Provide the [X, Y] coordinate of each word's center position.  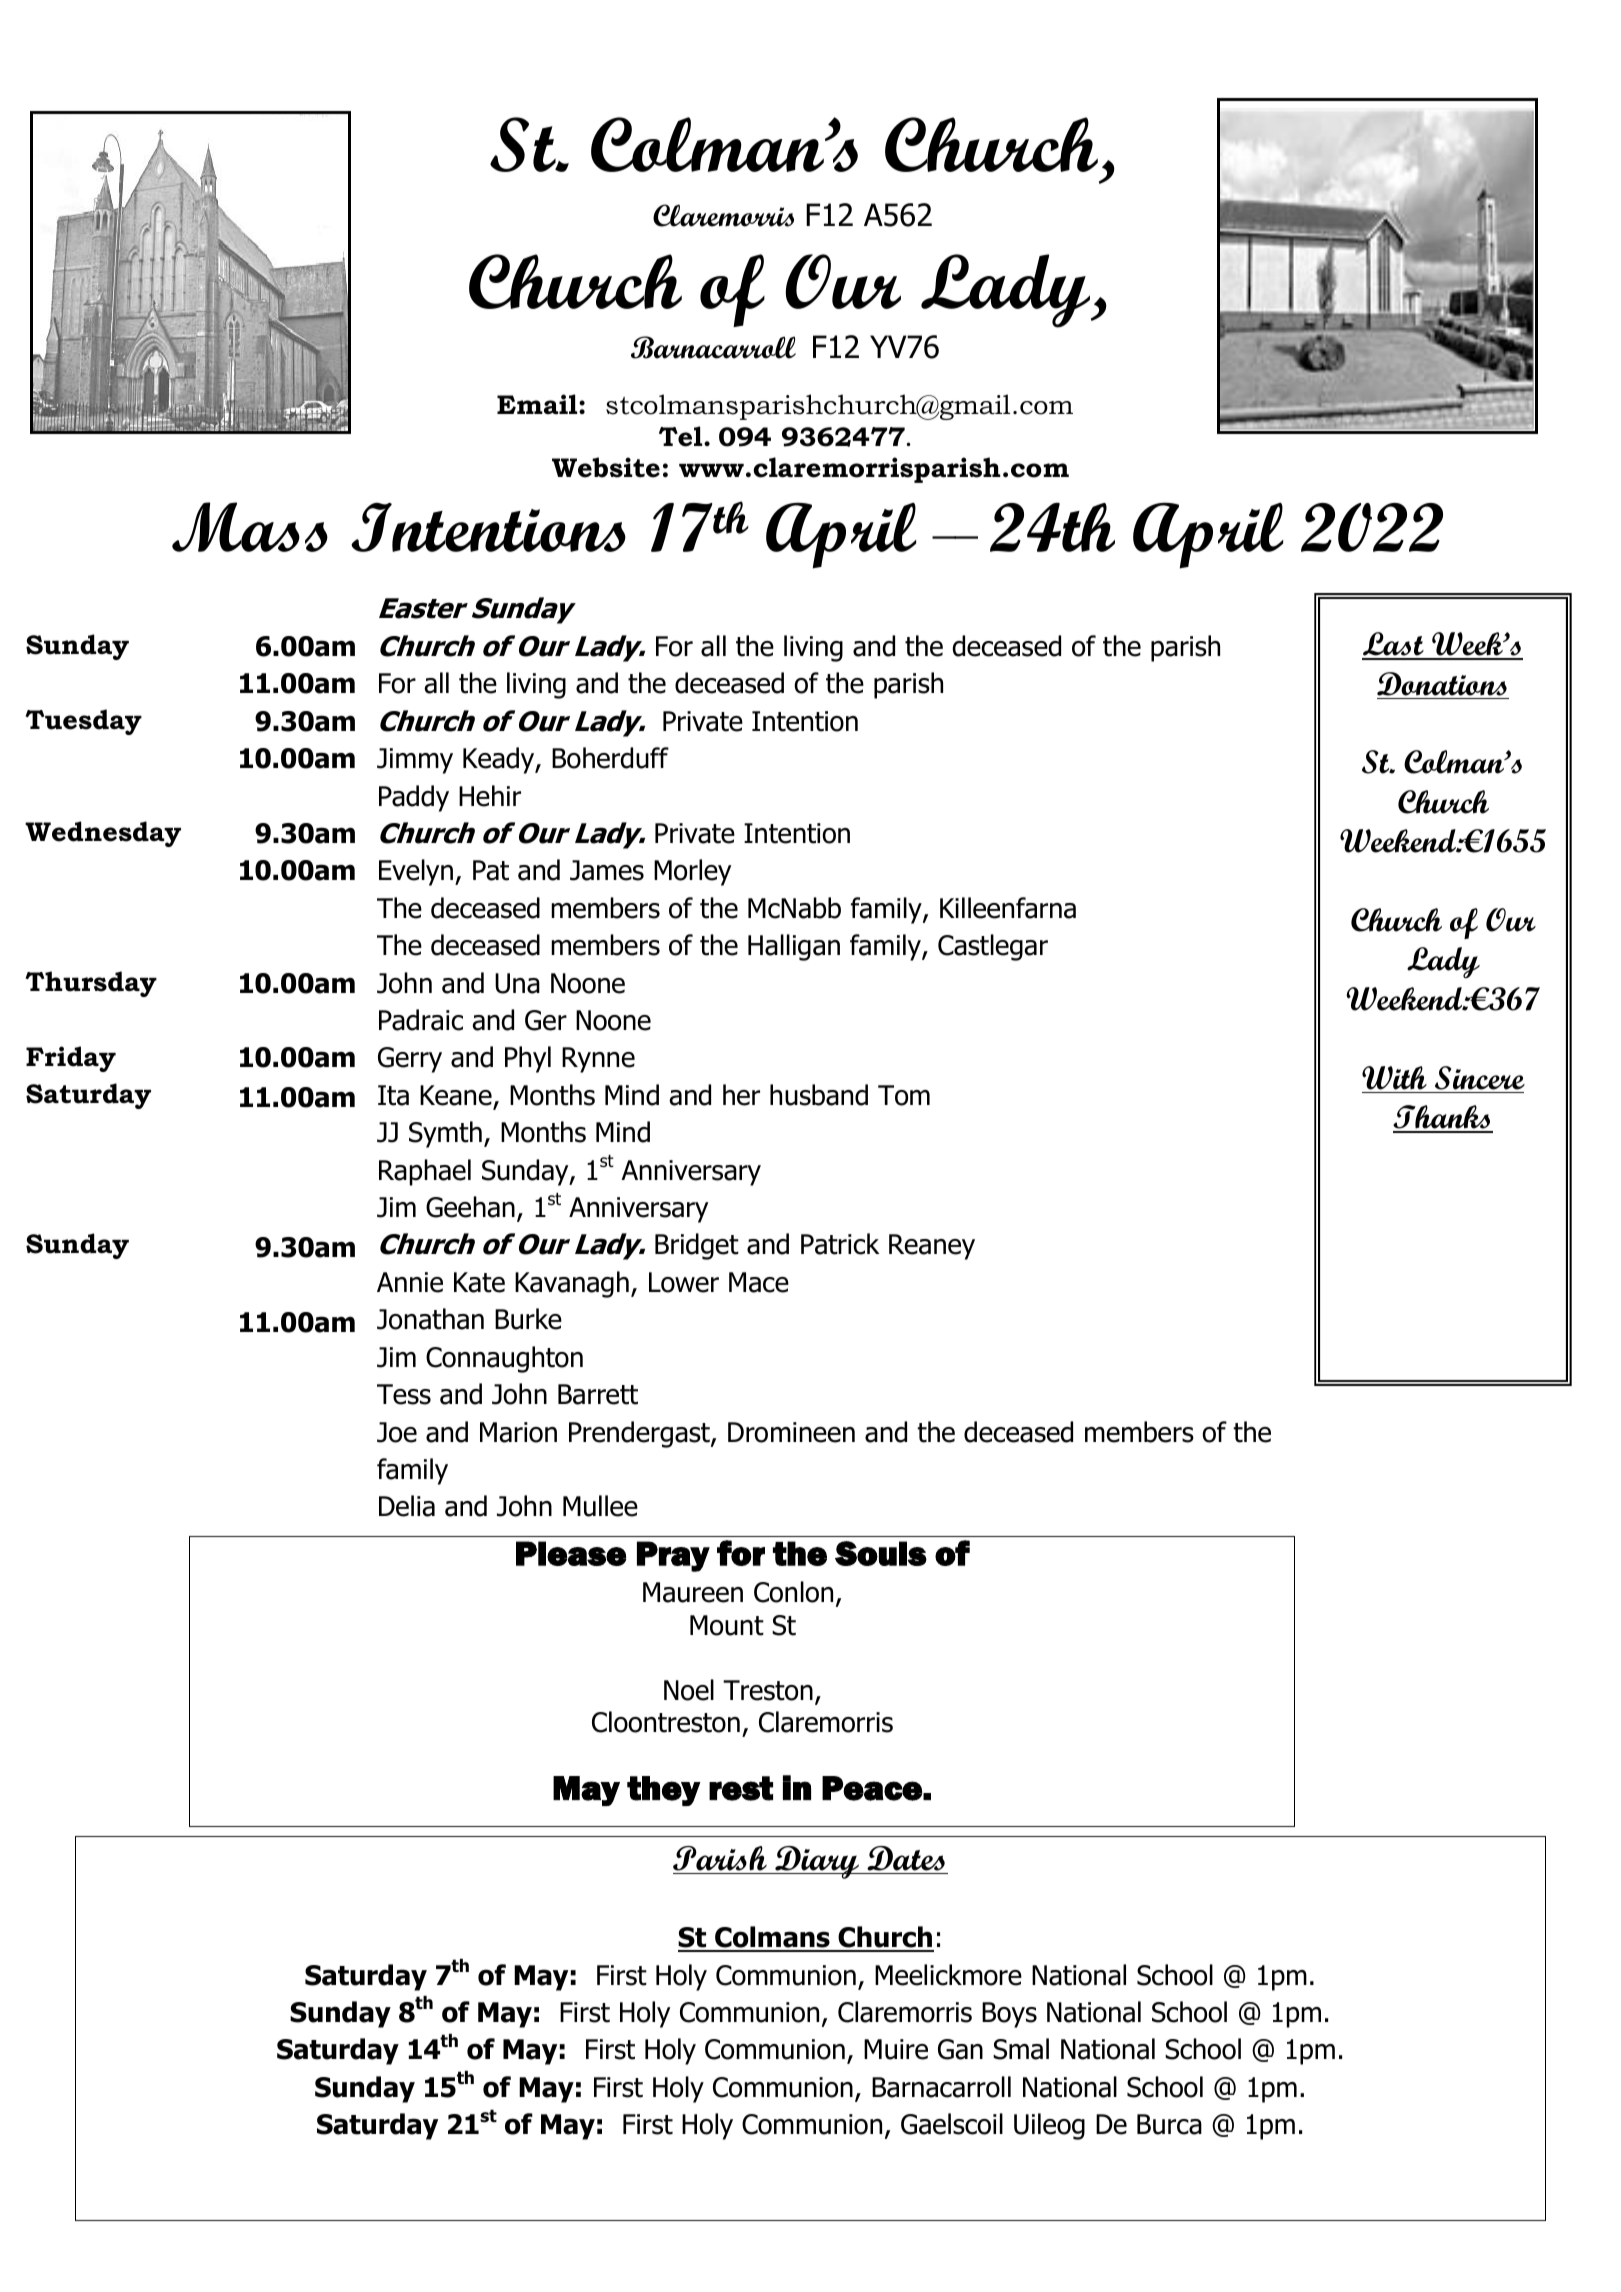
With [1394, 1078]
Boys [1009, 2015]
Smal [1021, 2049]
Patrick [840, 1244]
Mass [250, 527]
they [664, 1791]
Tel [682, 436]
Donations [1442, 684]
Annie [410, 1282]
